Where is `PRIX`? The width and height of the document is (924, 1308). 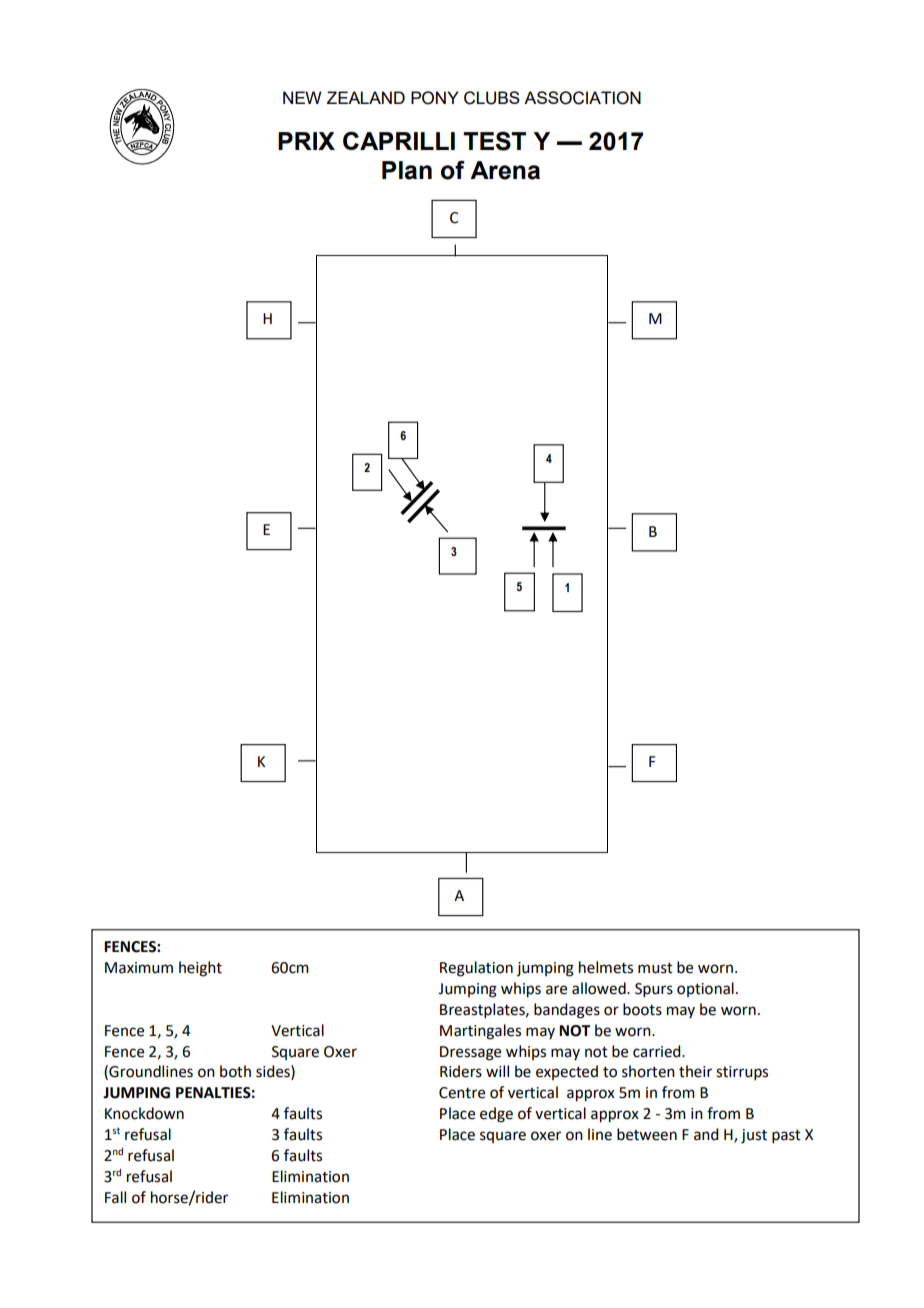
PRIX is located at coordinates (306, 141).
